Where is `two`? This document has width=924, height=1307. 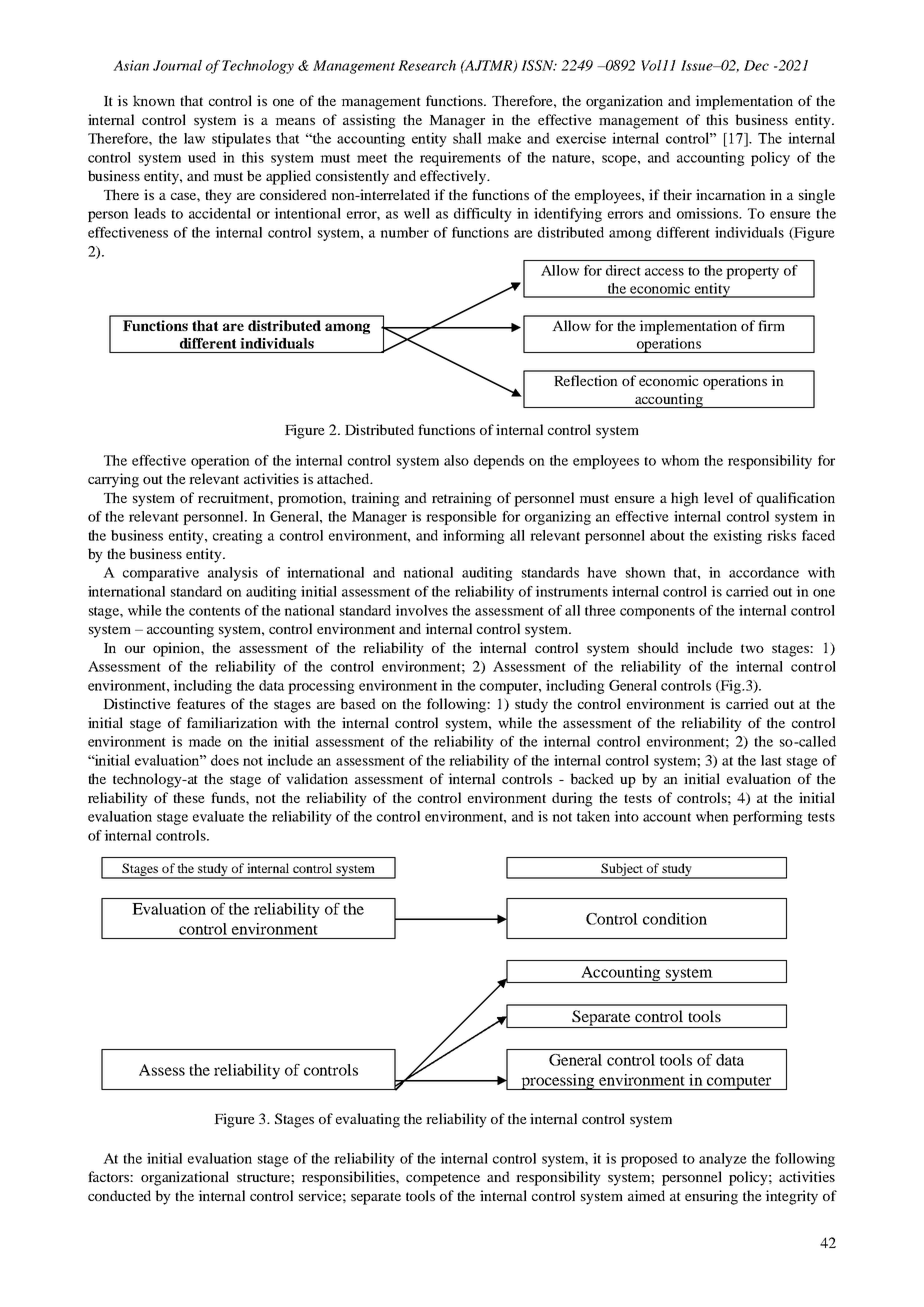 two is located at coordinates (752, 648).
